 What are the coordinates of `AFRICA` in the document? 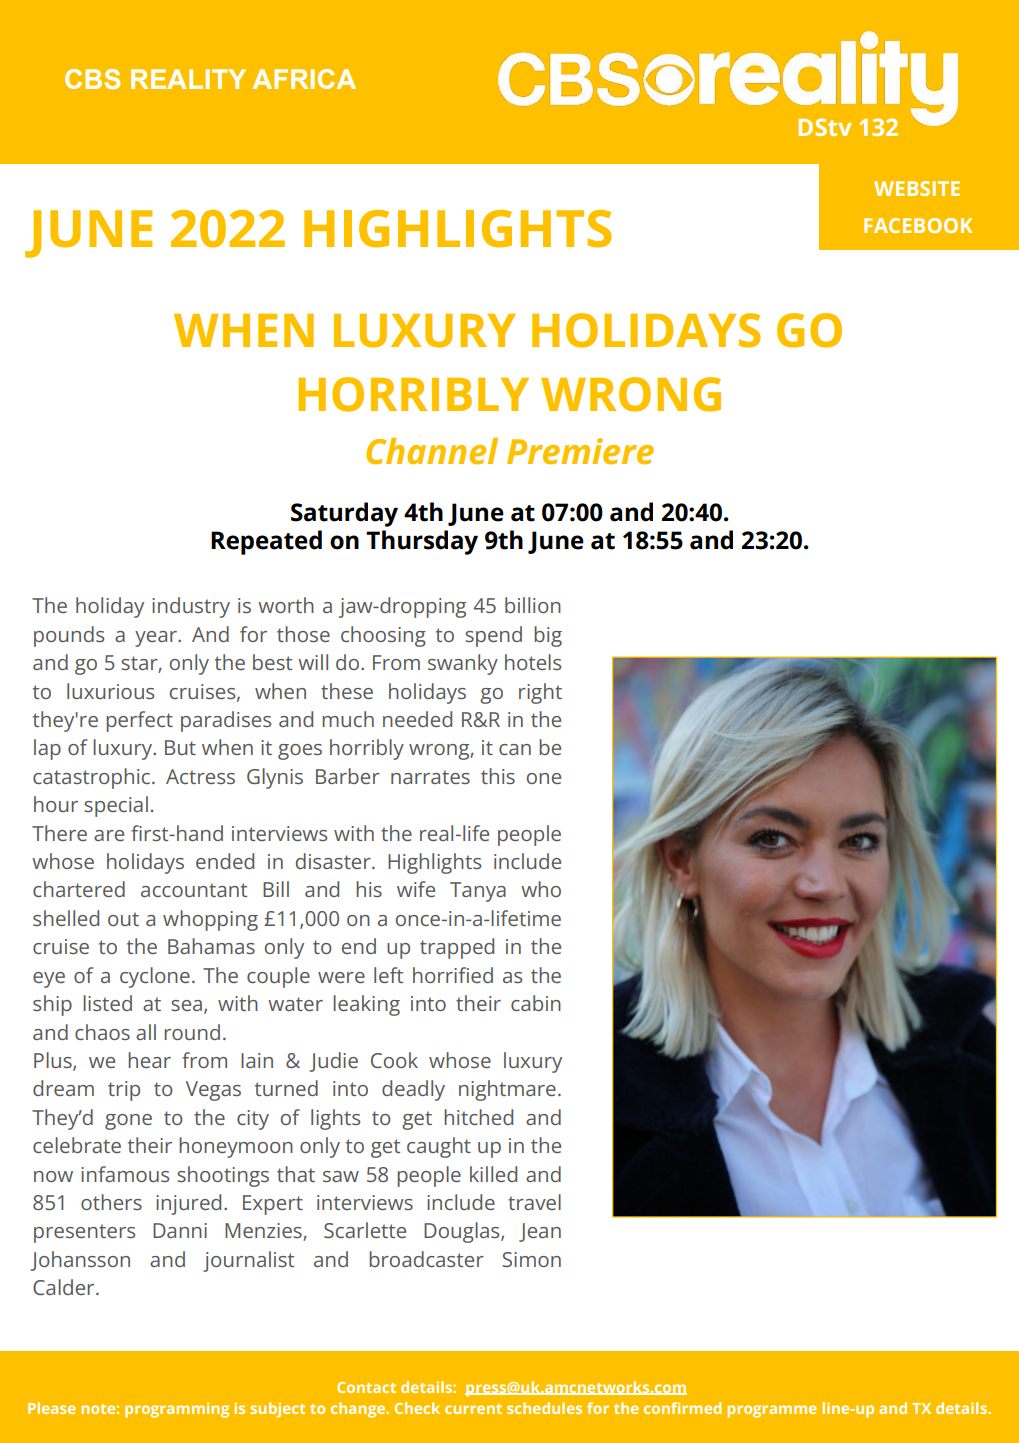 It's located at (304, 79).
